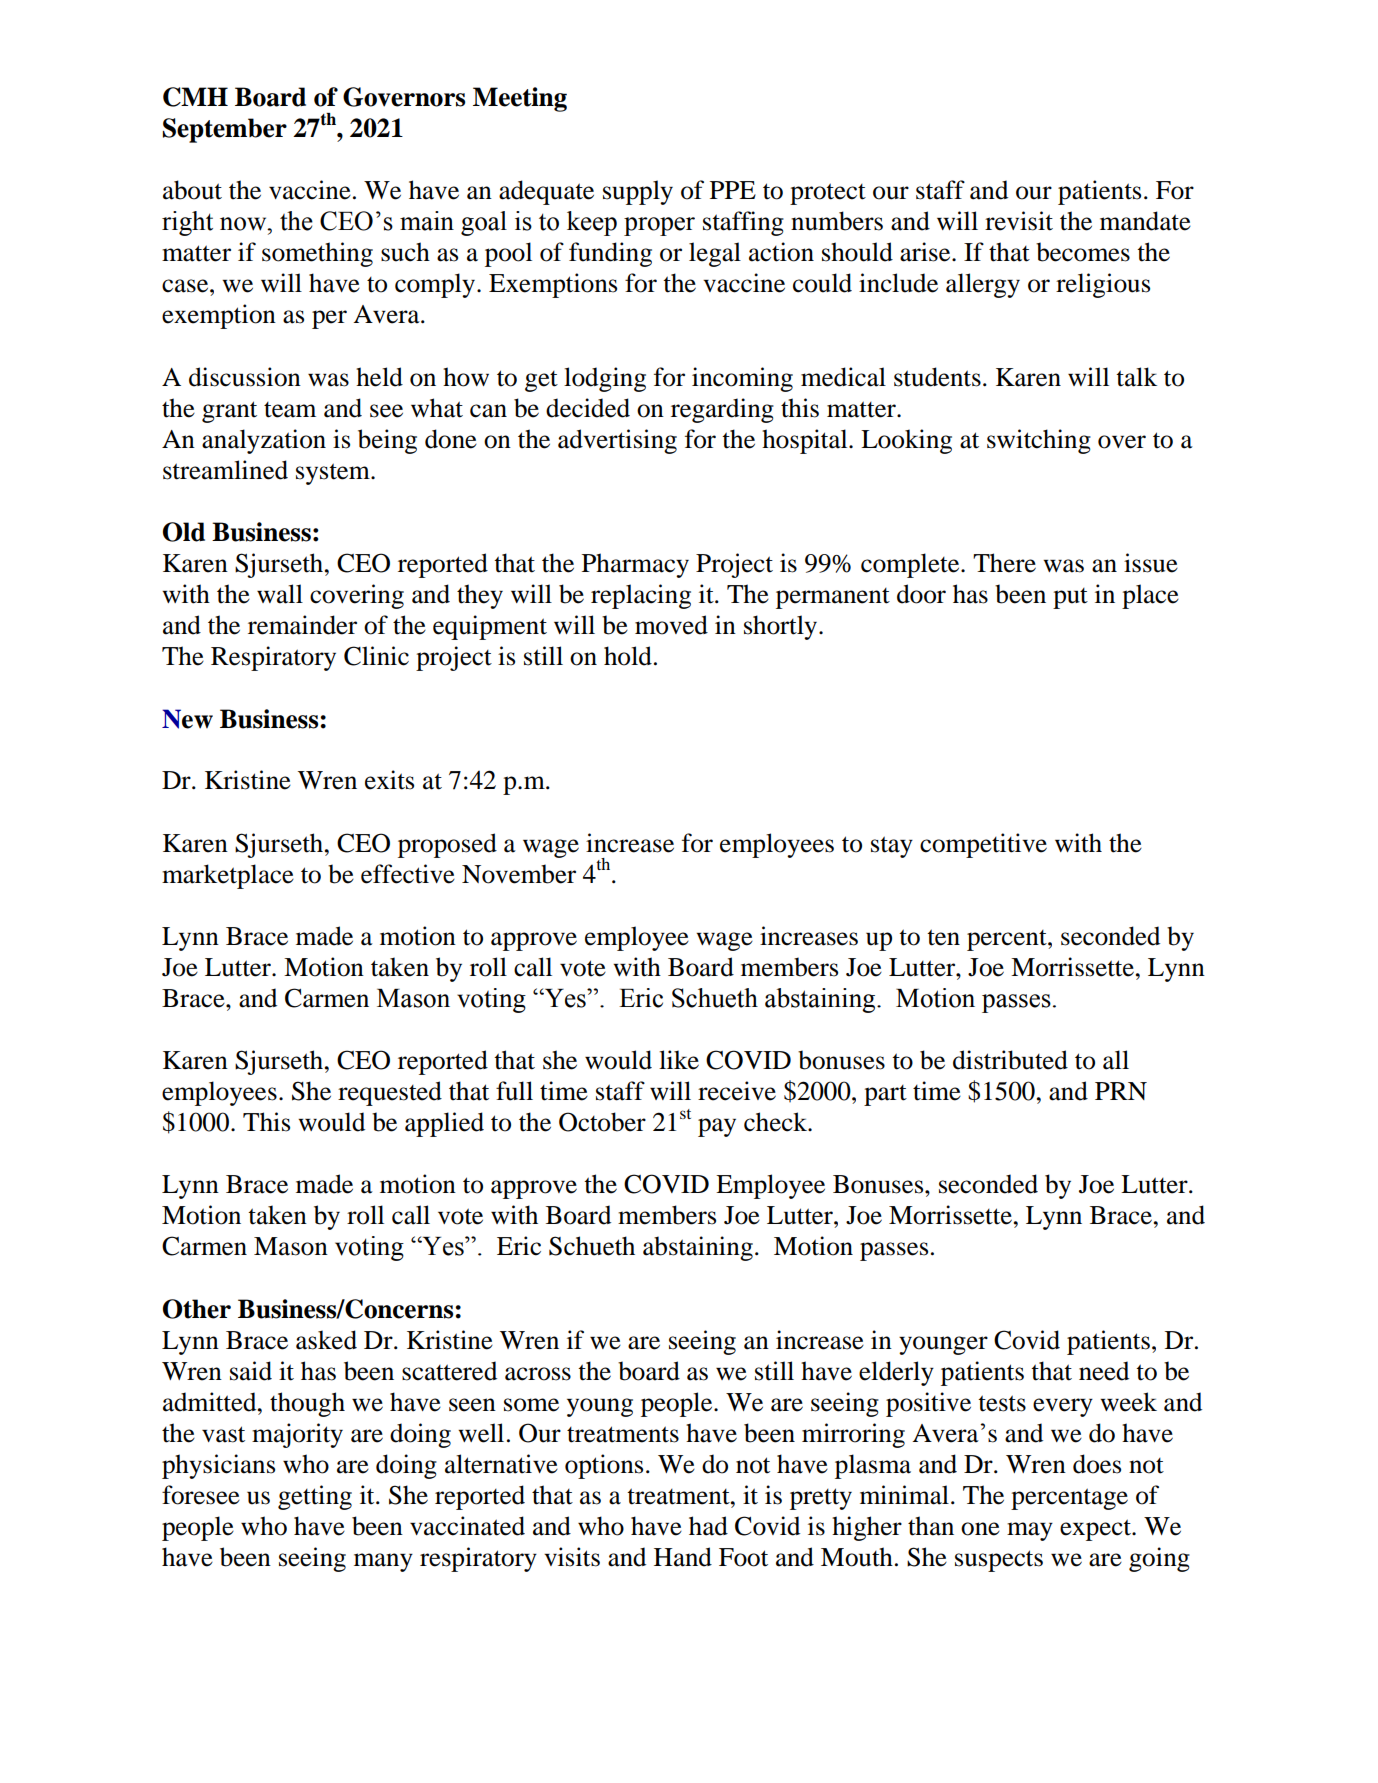 The height and width of the screenshot is (1783, 1378). I want to click on distributed, so click(1010, 1060).
